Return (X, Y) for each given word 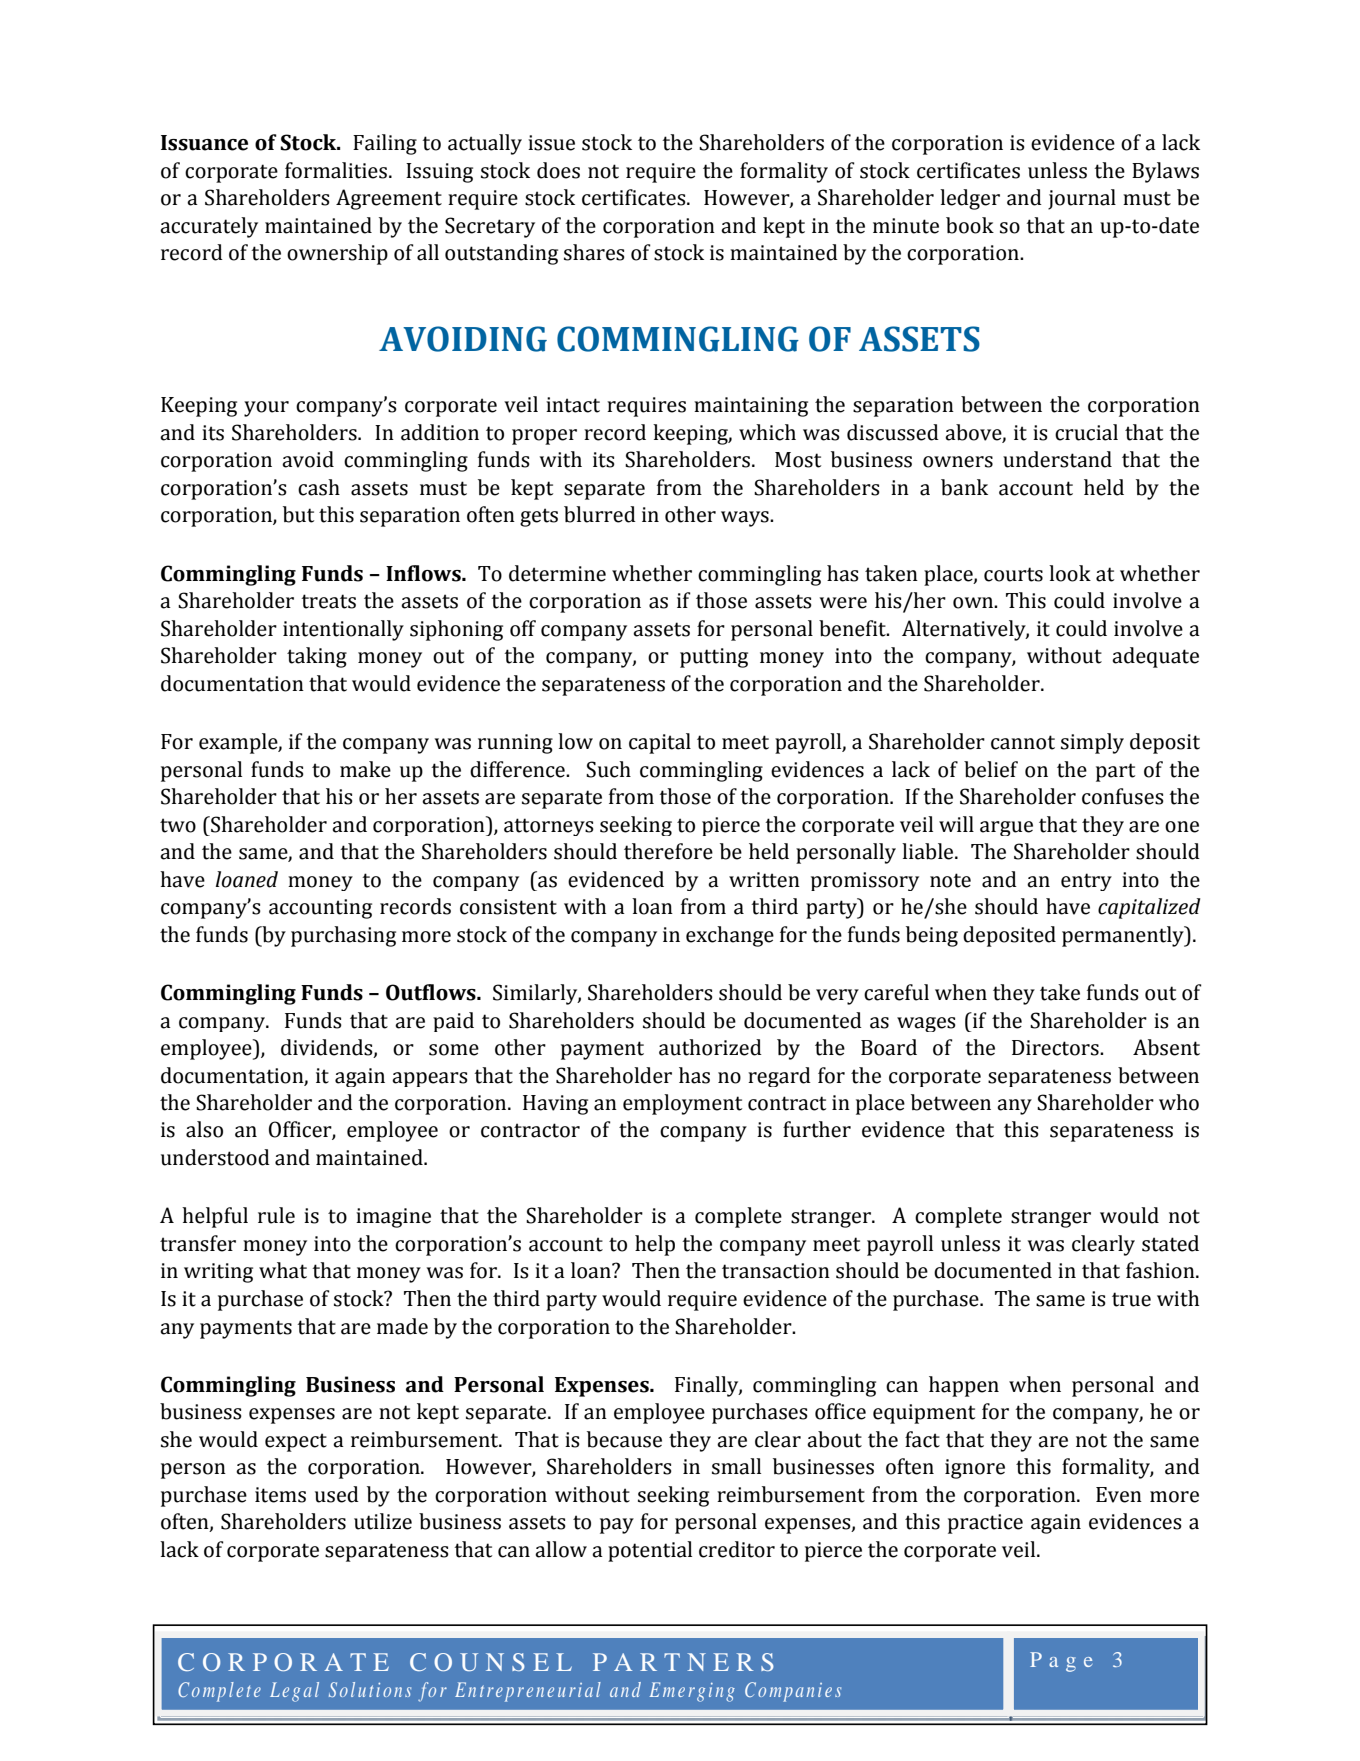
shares (594, 252)
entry (1086, 882)
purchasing (343, 936)
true (1131, 1299)
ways (746, 519)
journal (1082, 199)
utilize (383, 1521)
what (283, 1270)
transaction (776, 1271)
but (298, 514)
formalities (336, 170)
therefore (668, 851)
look (1070, 573)
